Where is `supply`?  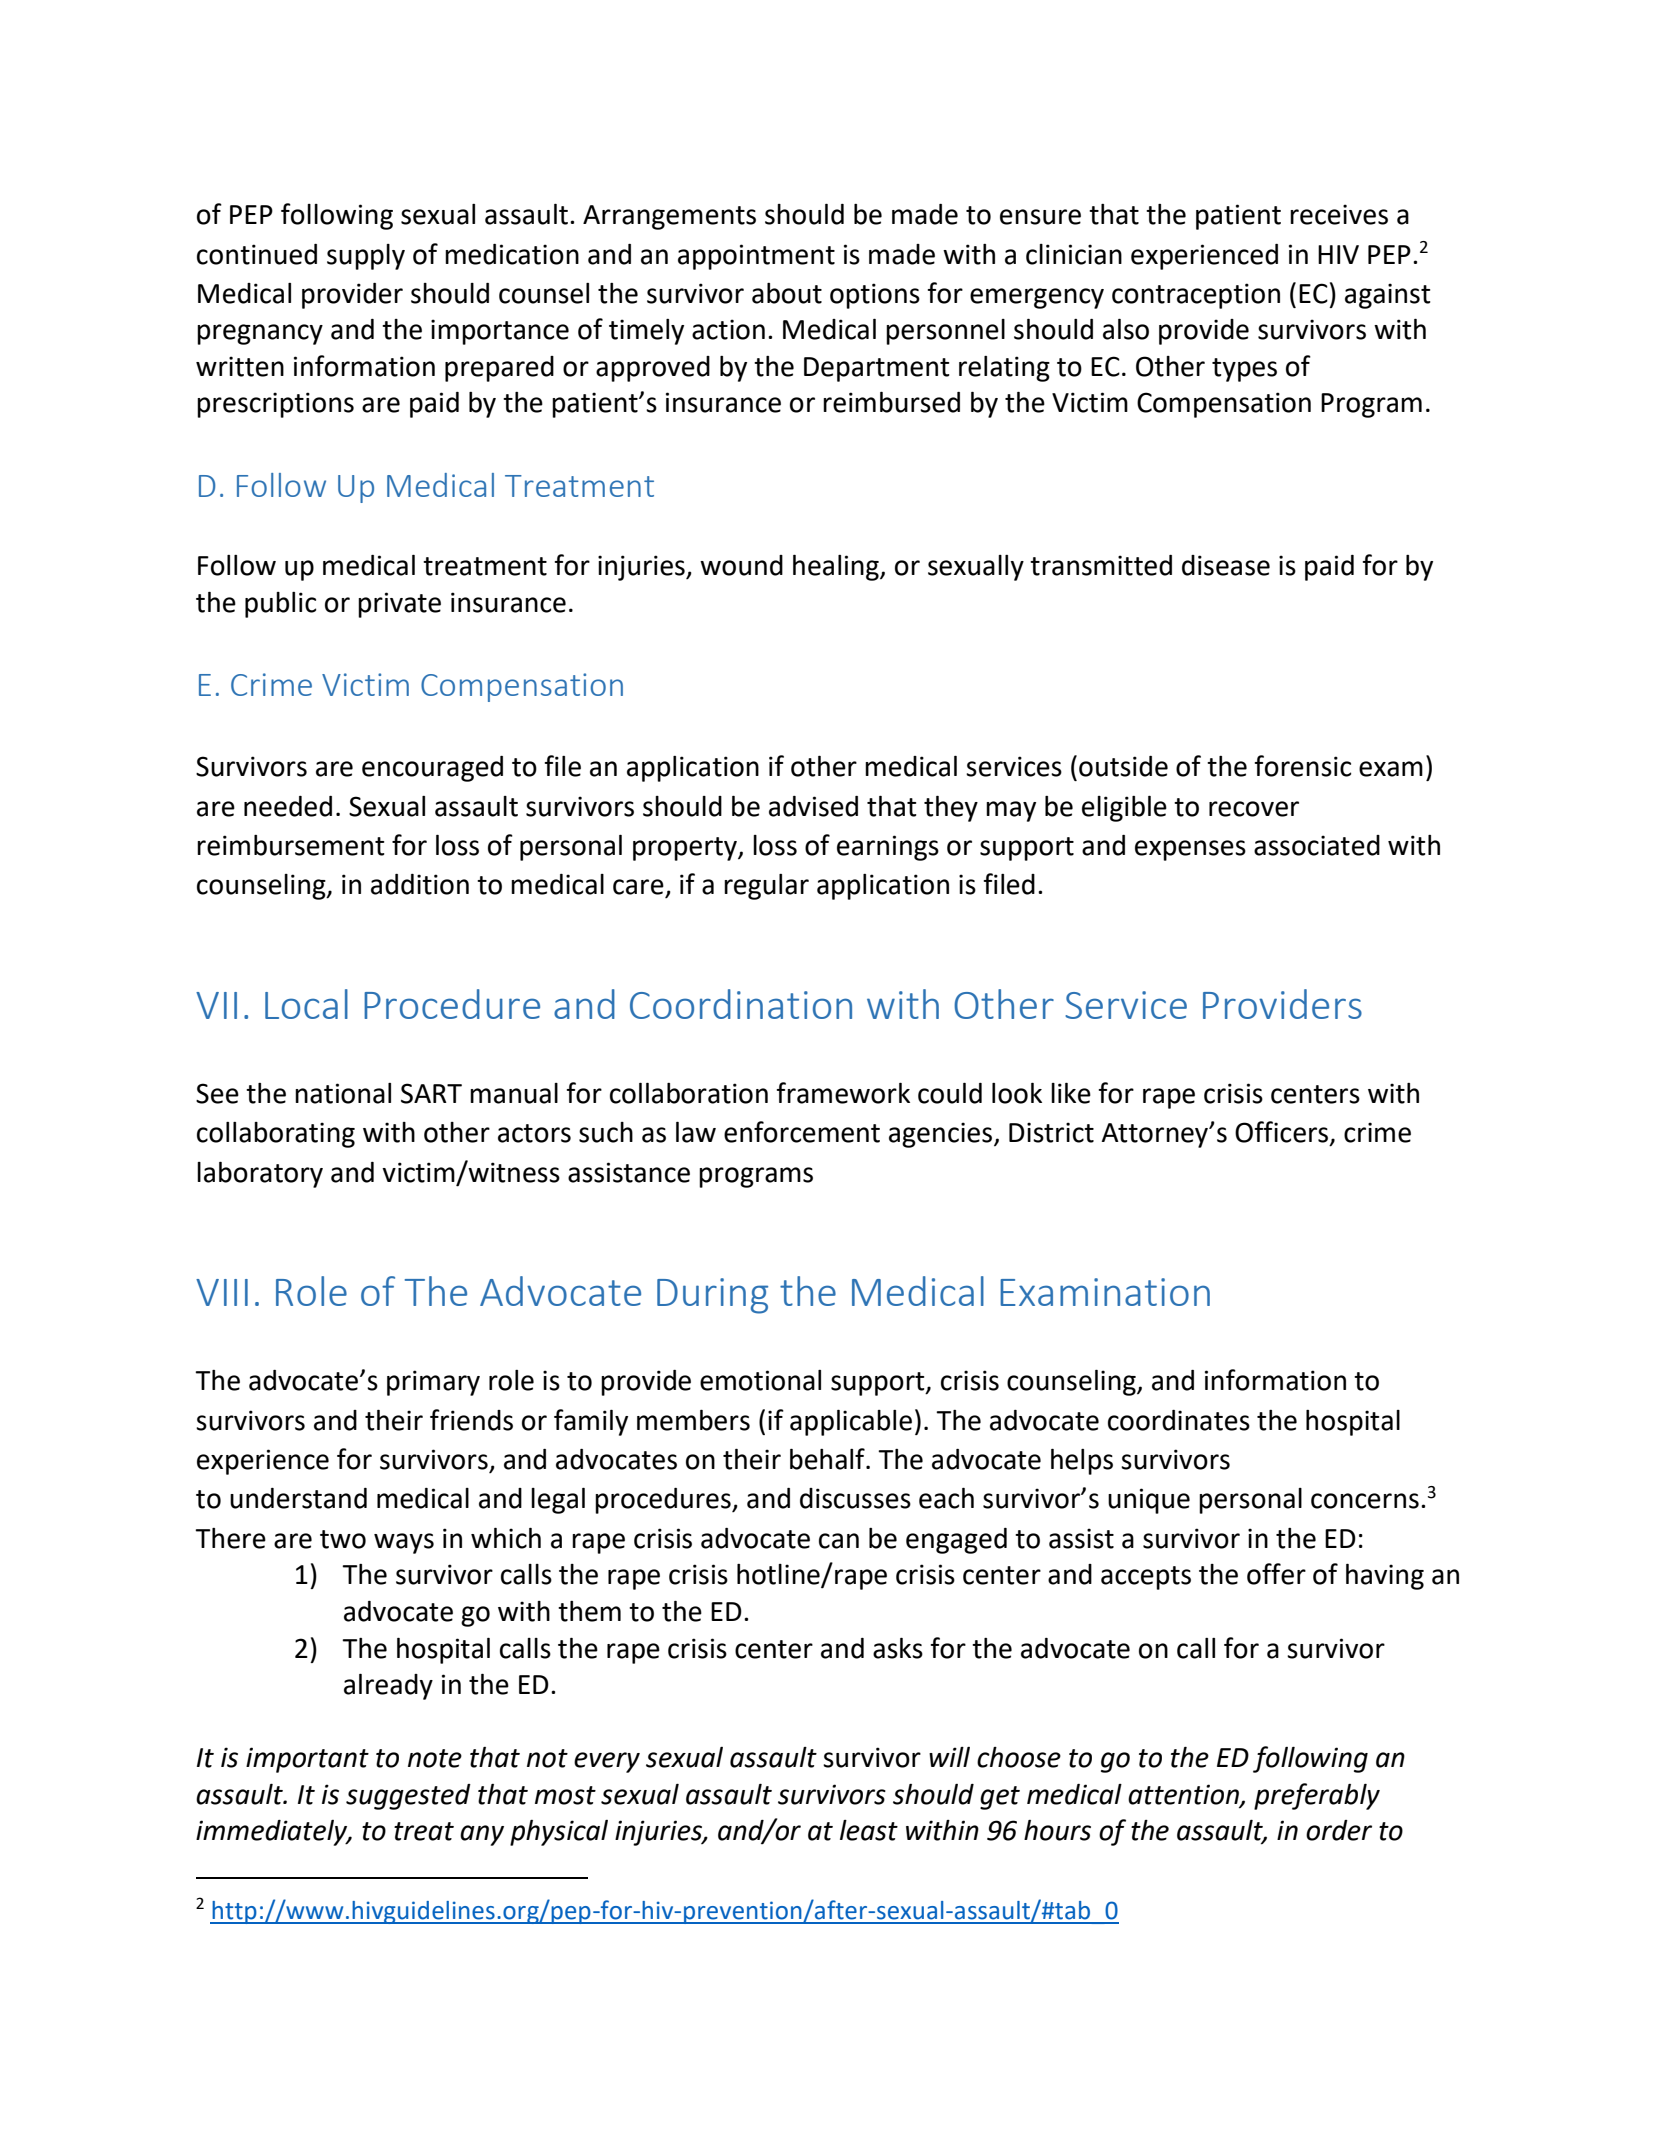 supply is located at coordinates (366, 257).
